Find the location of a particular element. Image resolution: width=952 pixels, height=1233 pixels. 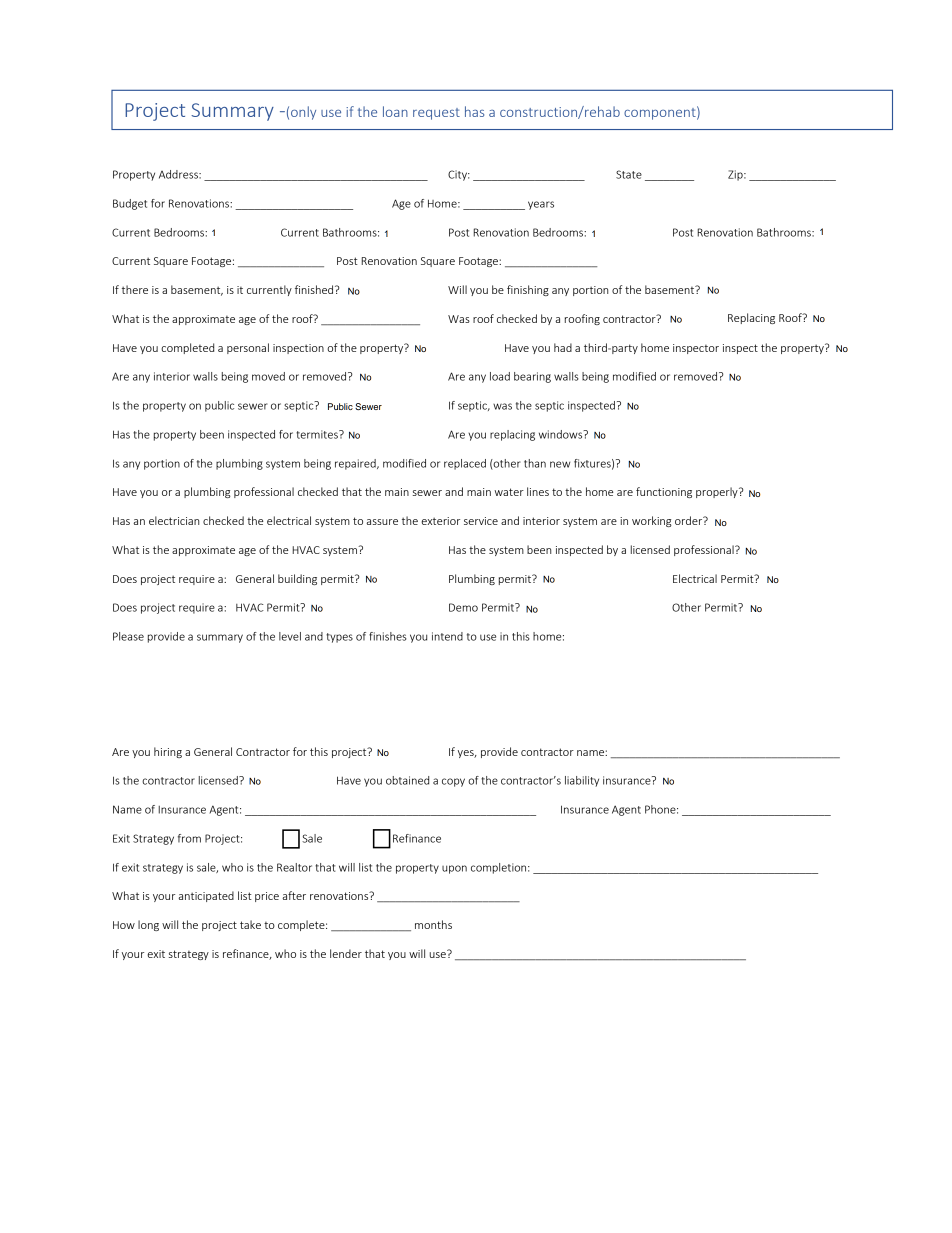

Budget is located at coordinates (130, 204).
